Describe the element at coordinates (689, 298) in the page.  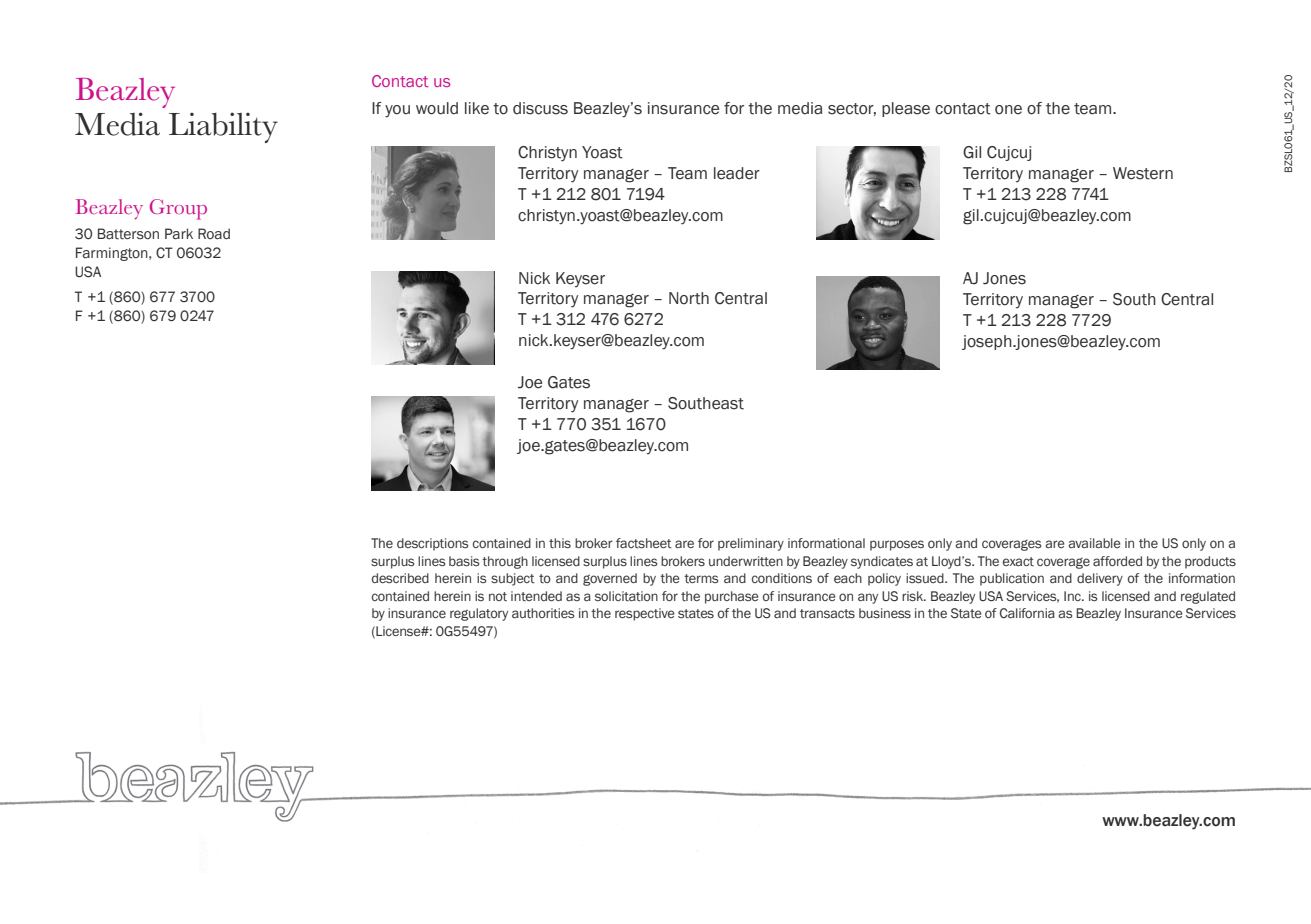
I see `North` at that location.
